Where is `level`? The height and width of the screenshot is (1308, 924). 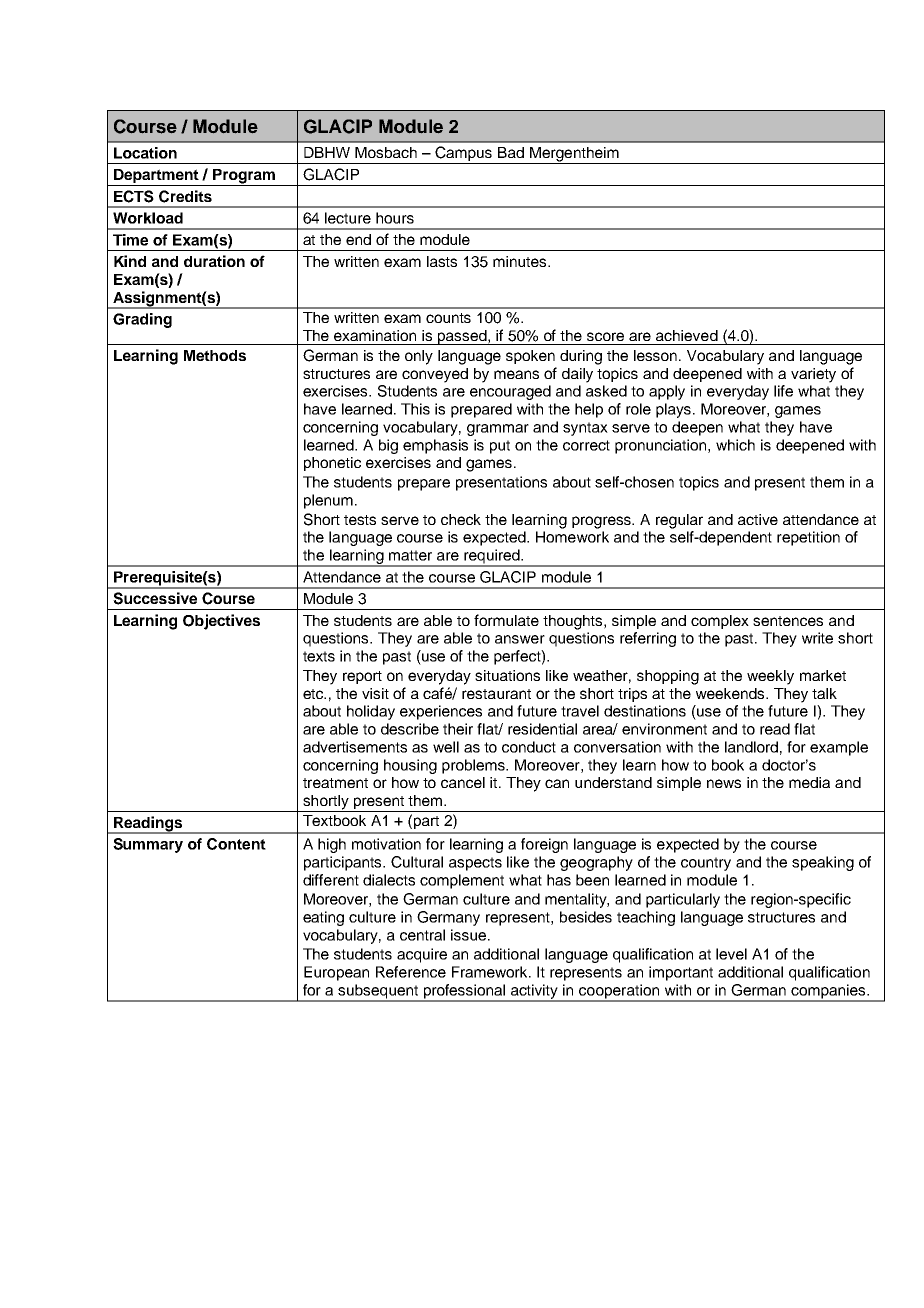 level is located at coordinates (731, 954).
